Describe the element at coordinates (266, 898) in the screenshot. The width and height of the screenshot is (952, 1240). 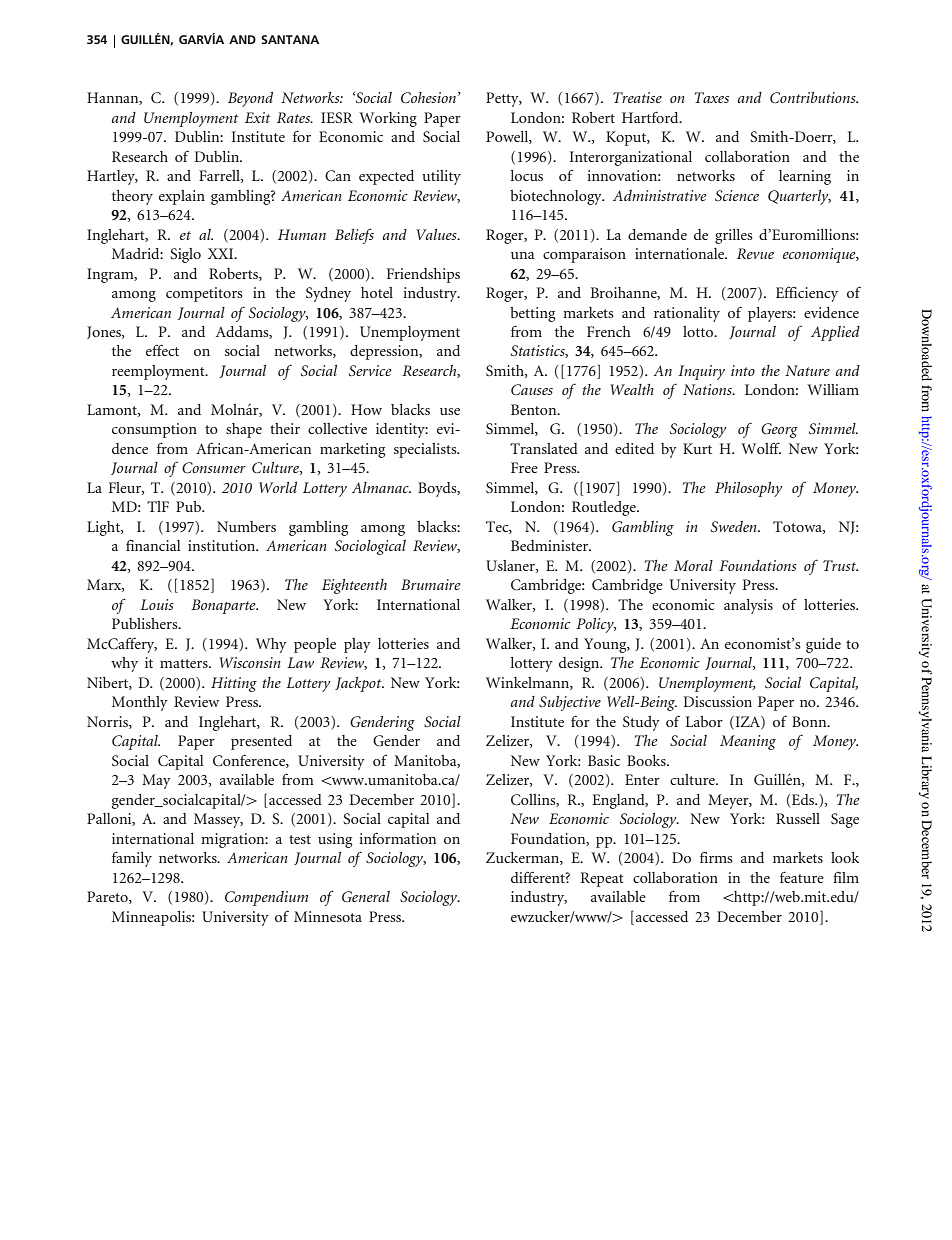
I see `Compendium` at that location.
